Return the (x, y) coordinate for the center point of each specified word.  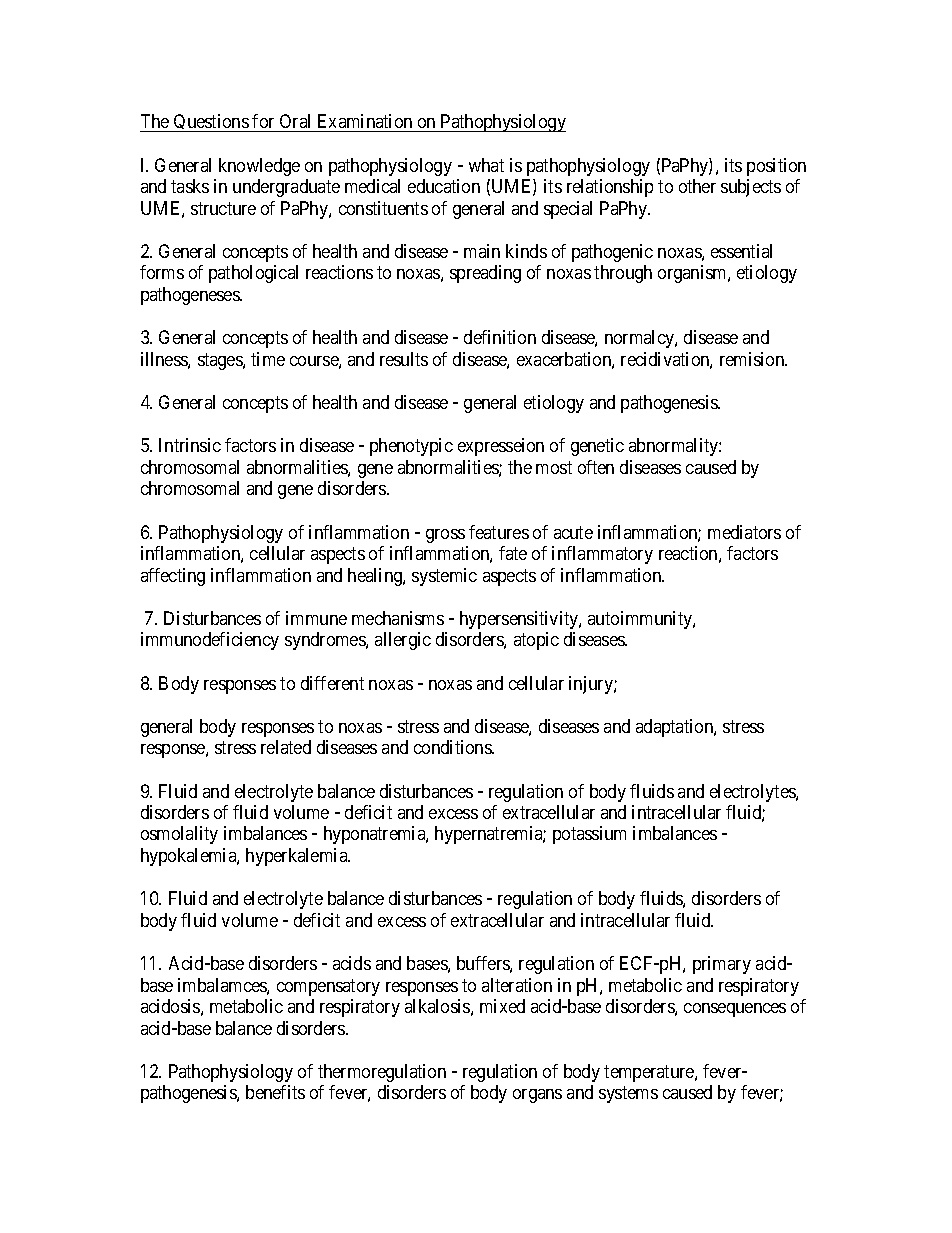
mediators (744, 532)
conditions (453, 747)
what (486, 165)
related (286, 747)
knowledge (259, 167)
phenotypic (411, 447)
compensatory (328, 987)
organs (537, 1096)
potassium (589, 835)
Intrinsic (190, 445)
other (697, 186)
